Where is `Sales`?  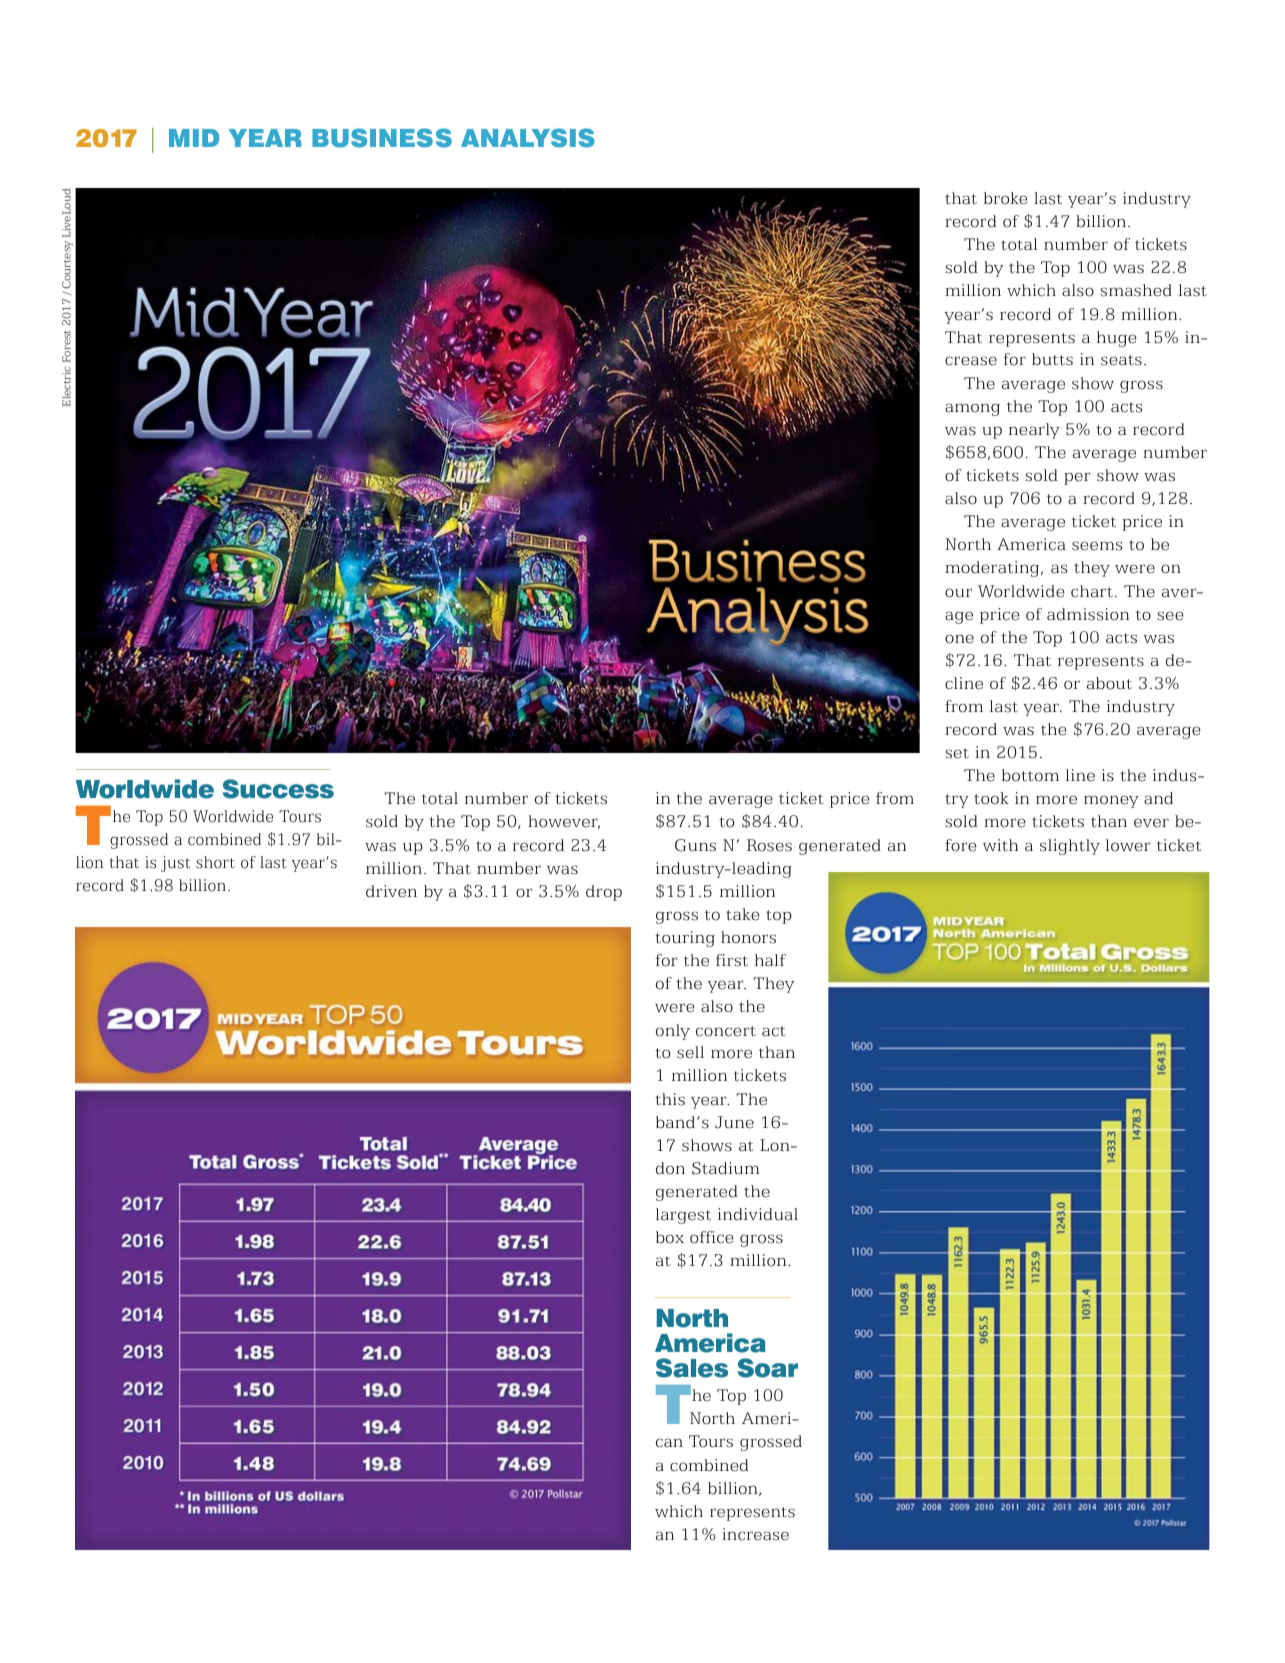 Sales is located at coordinates (692, 1368).
